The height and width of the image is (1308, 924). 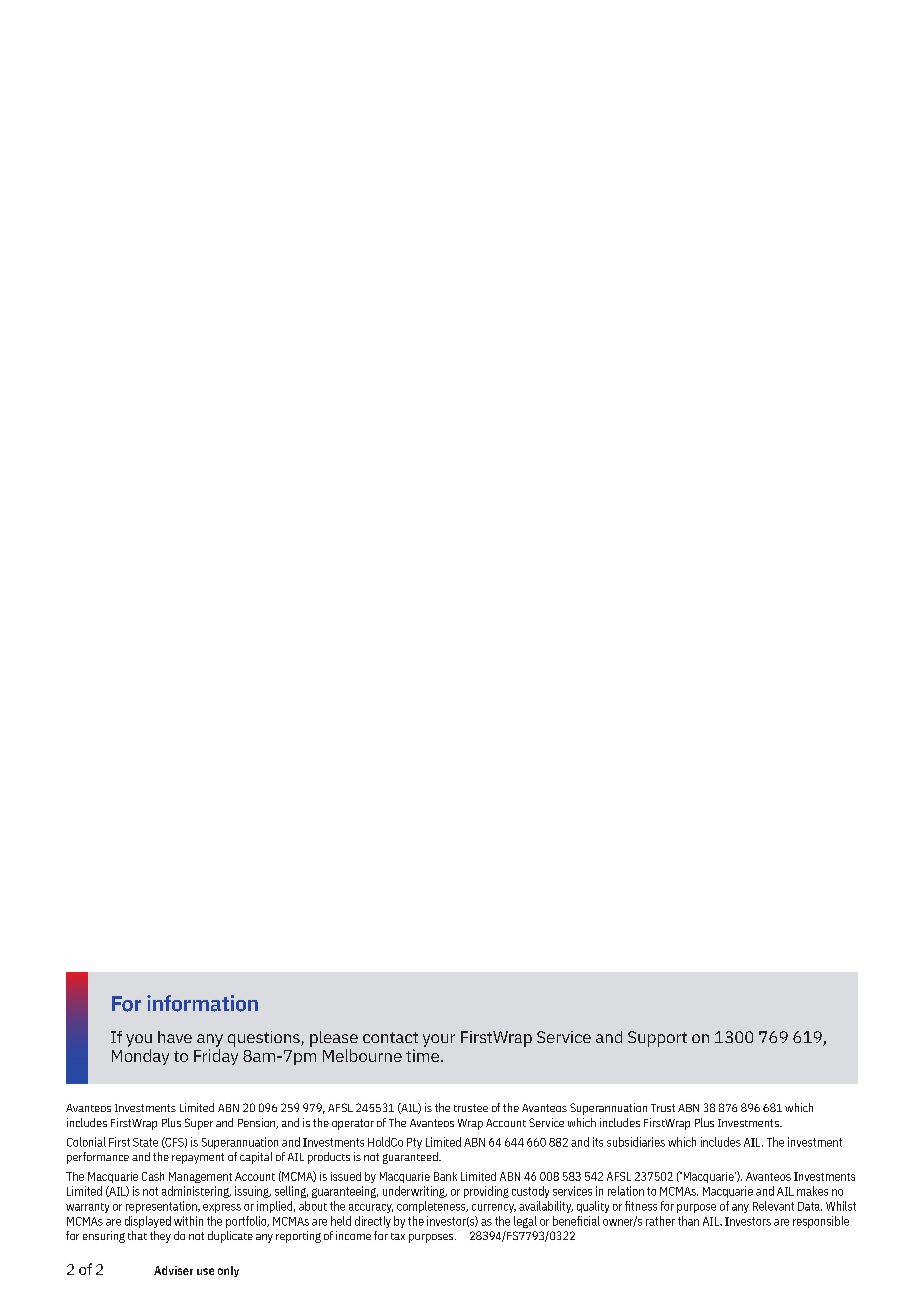 I want to click on subsidiaries, so click(x=636, y=1142).
